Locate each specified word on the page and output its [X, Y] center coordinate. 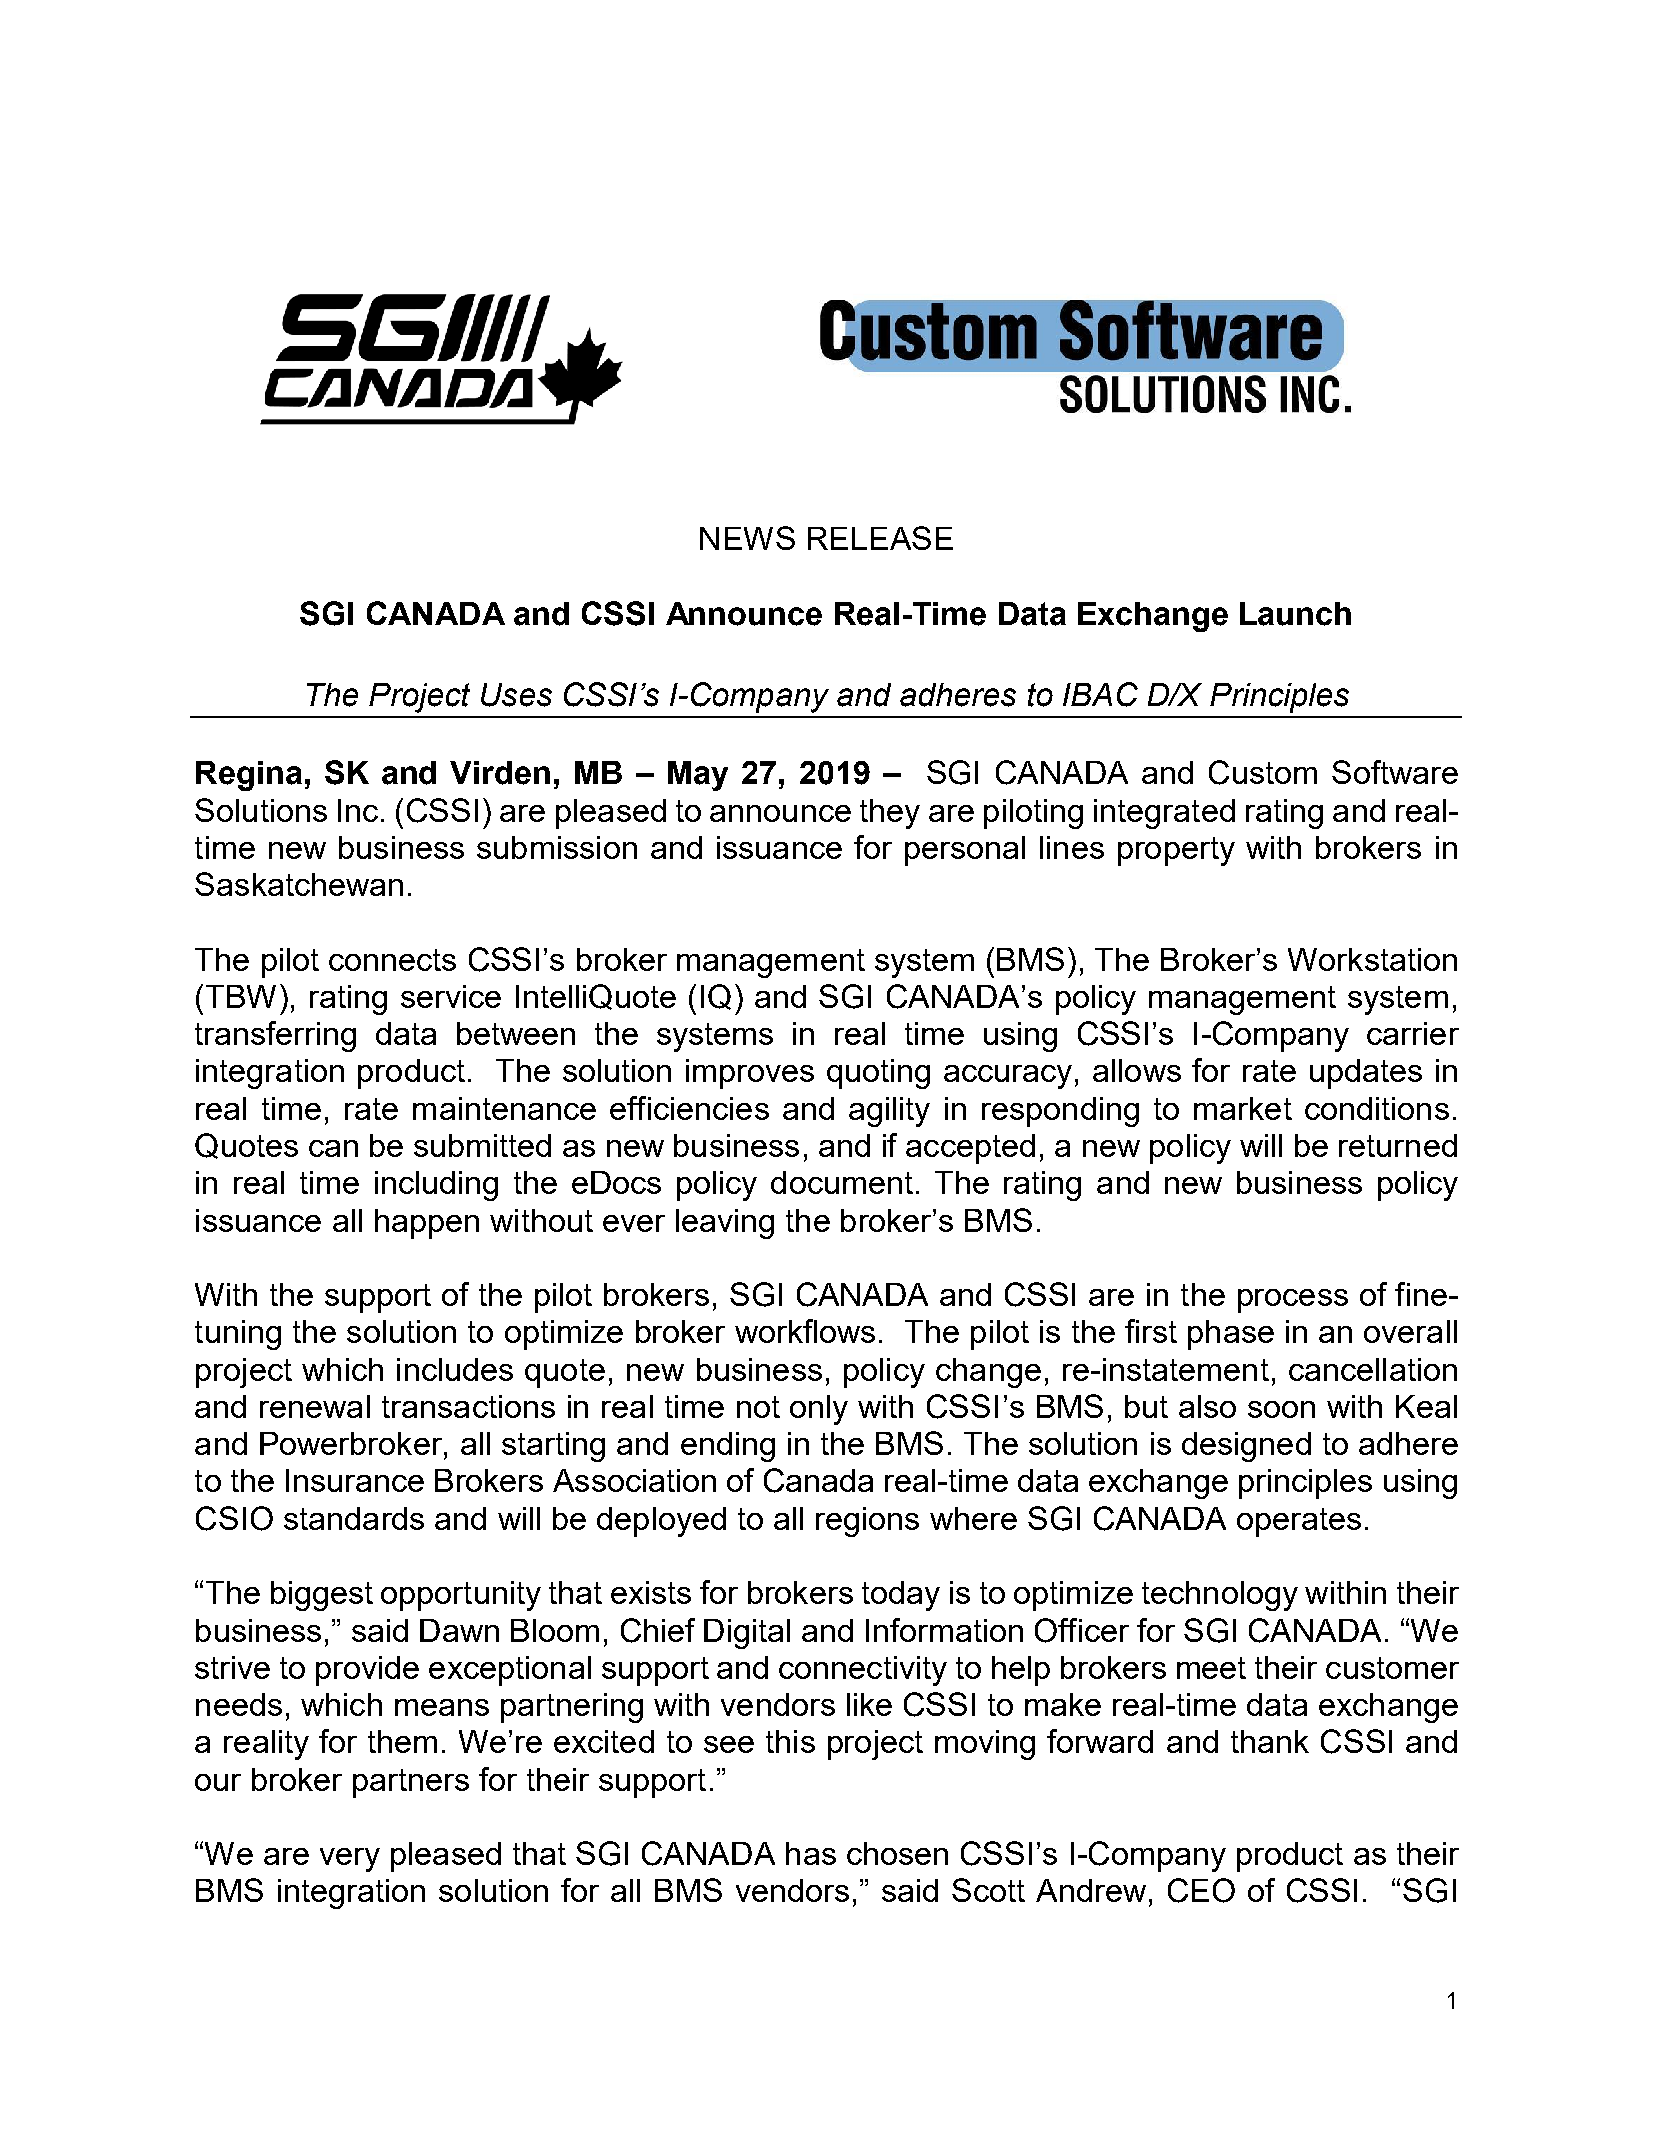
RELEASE [880, 538]
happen [427, 1224]
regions [867, 1522]
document [842, 1182]
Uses [516, 695]
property [1176, 851]
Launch [1295, 614]
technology [1220, 1596]
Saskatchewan [299, 884]
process [1293, 1301]
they [890, 814]
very [350, 1860]
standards [354, 1518]
